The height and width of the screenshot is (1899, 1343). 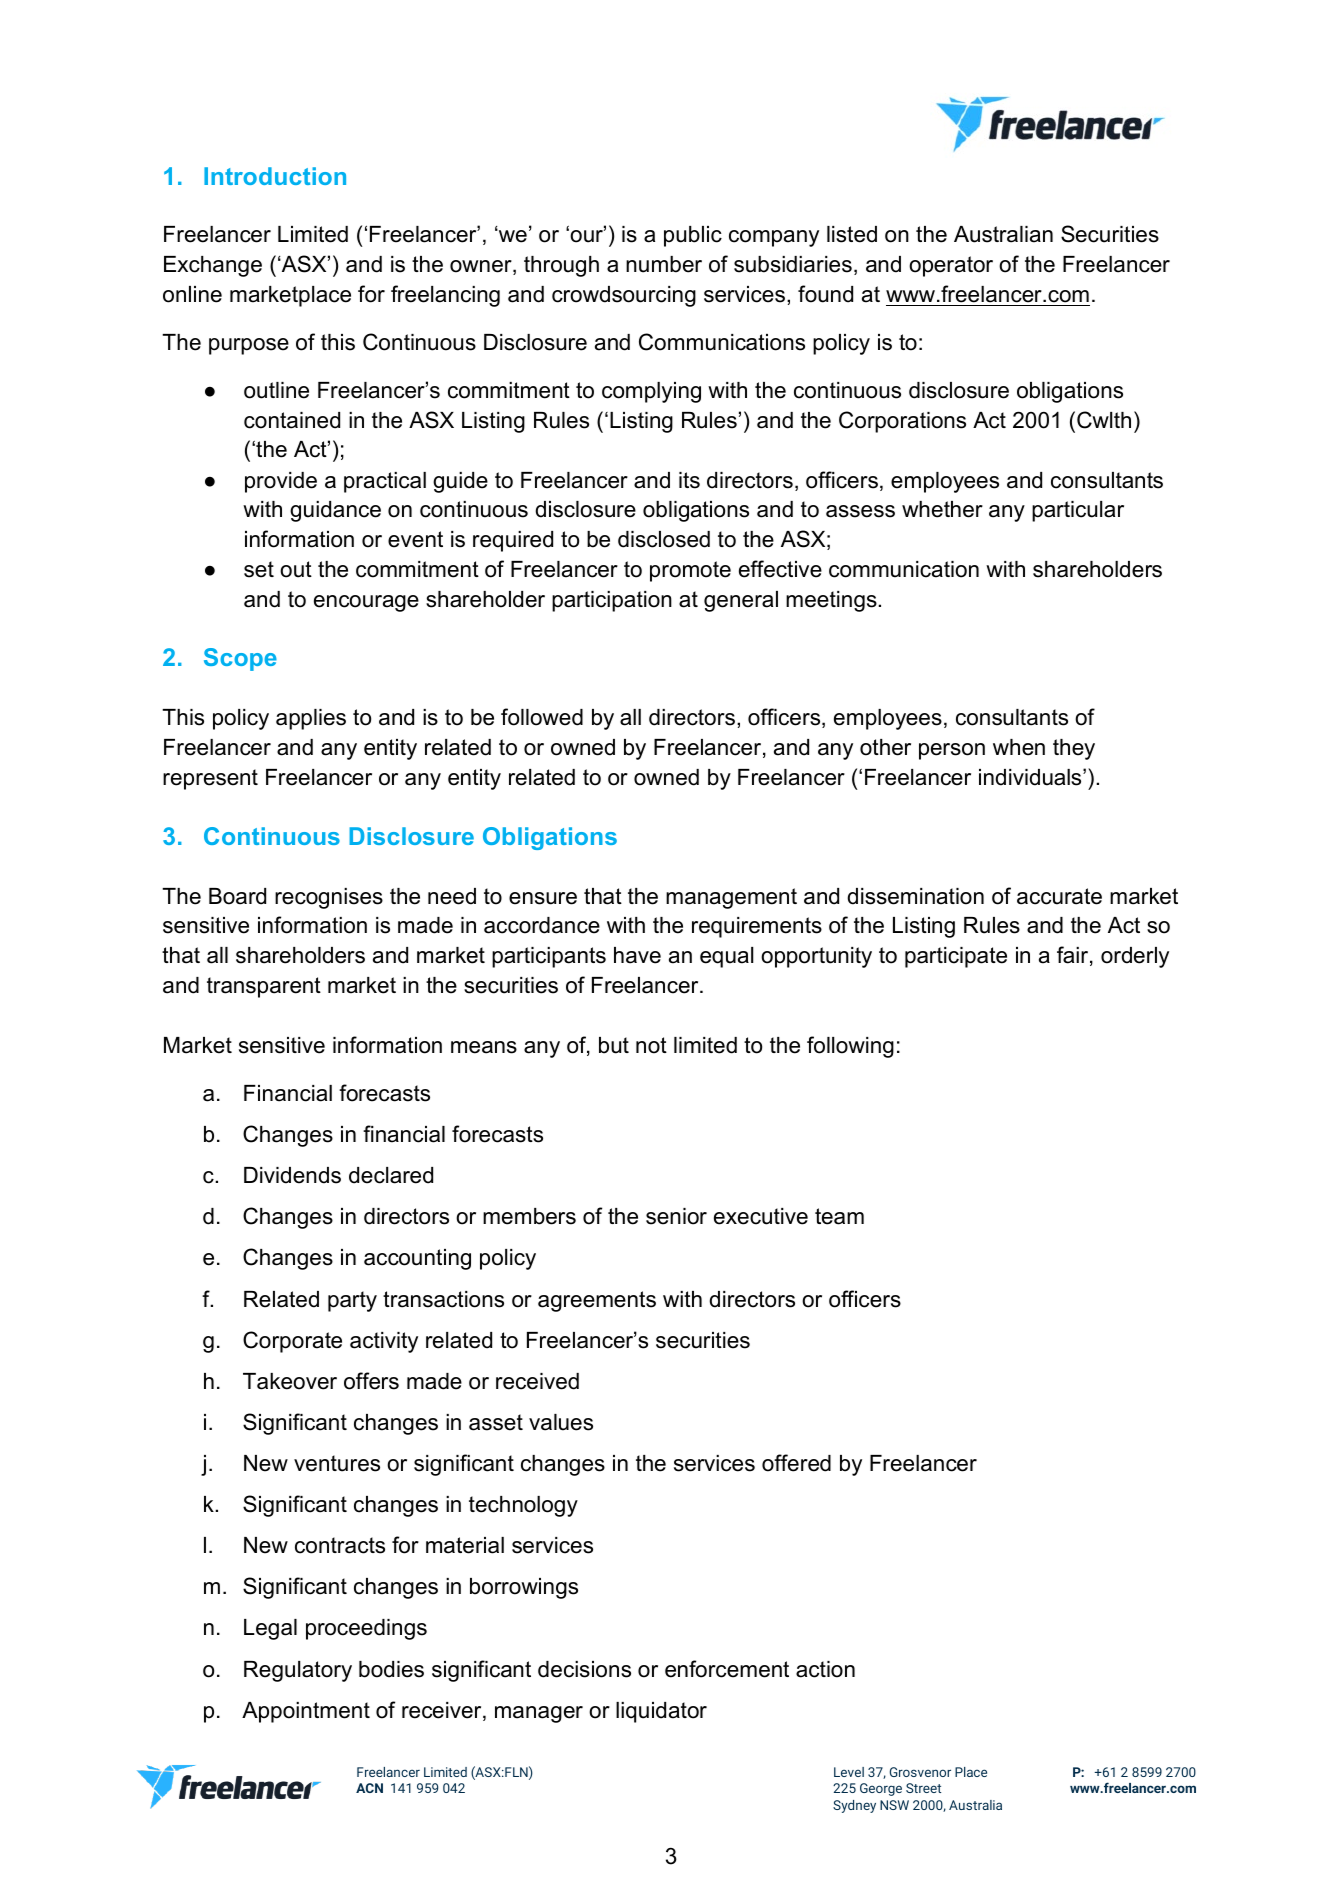 I want to click on Introduction, so click(x=275, y=176).
